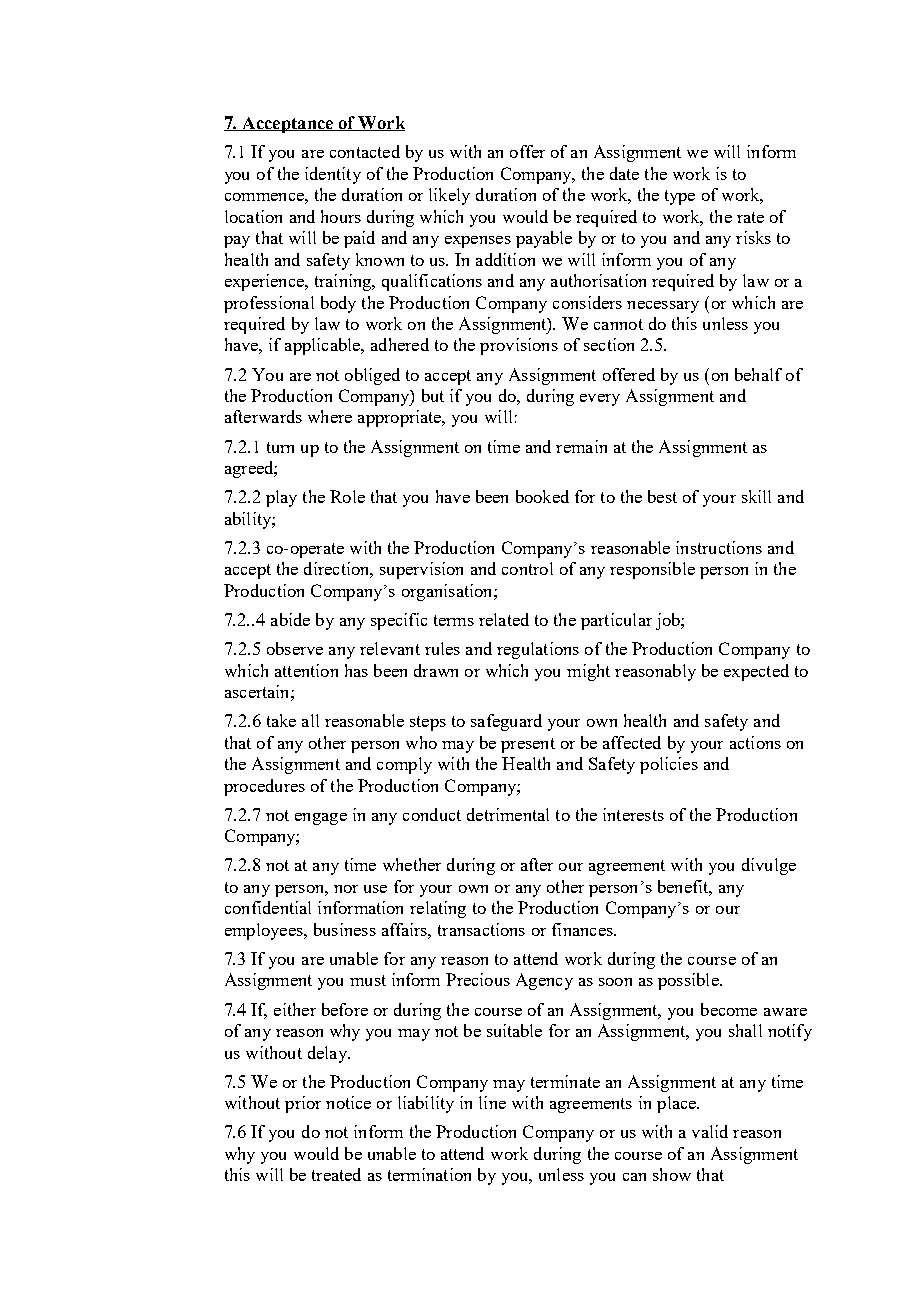 The image size is (924, 1308). I want to click on skill, so click(756, 496).
